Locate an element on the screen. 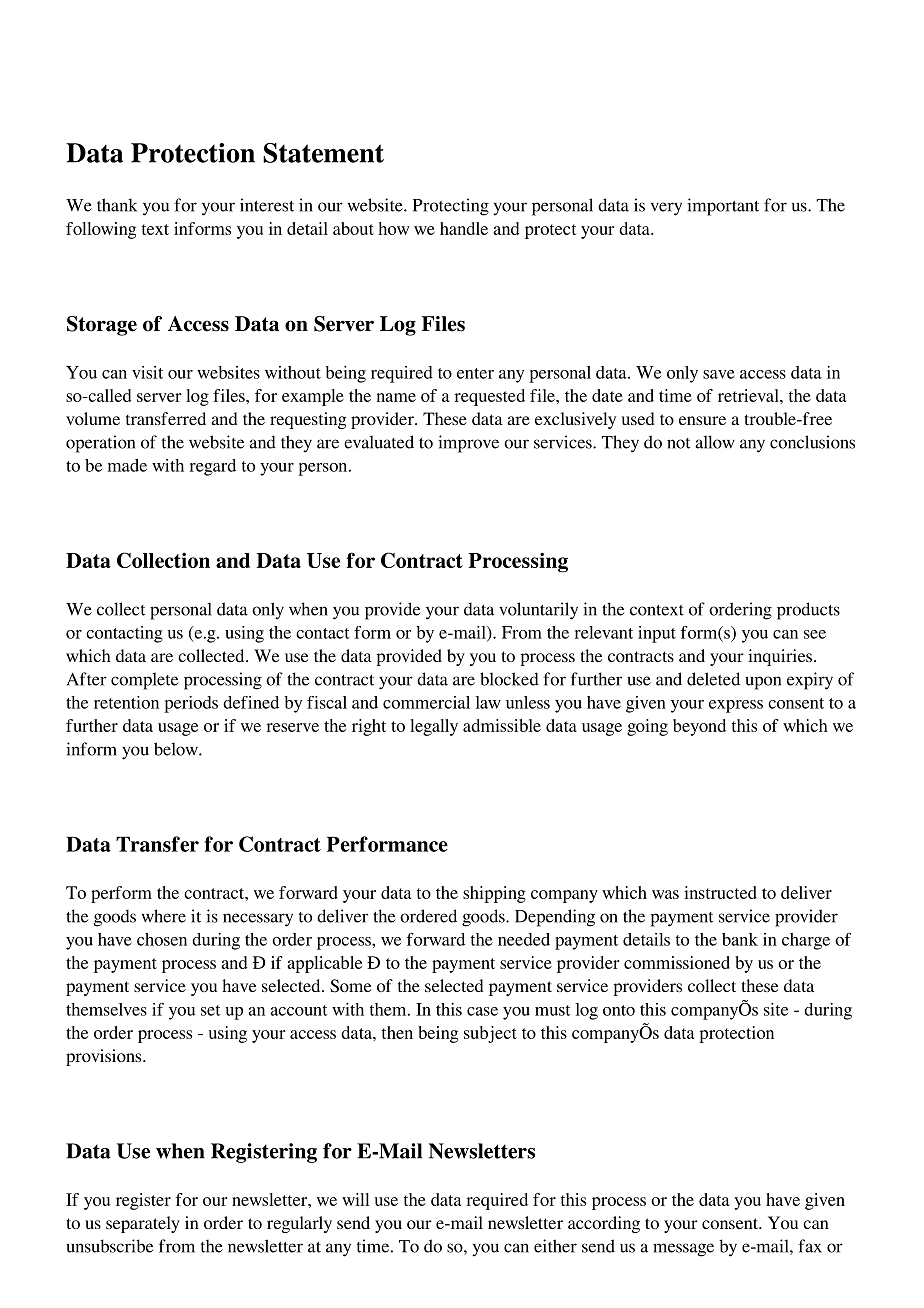 The height and width of the screenshot is (1308, 924). periods is located at coordinates (191, 704).
